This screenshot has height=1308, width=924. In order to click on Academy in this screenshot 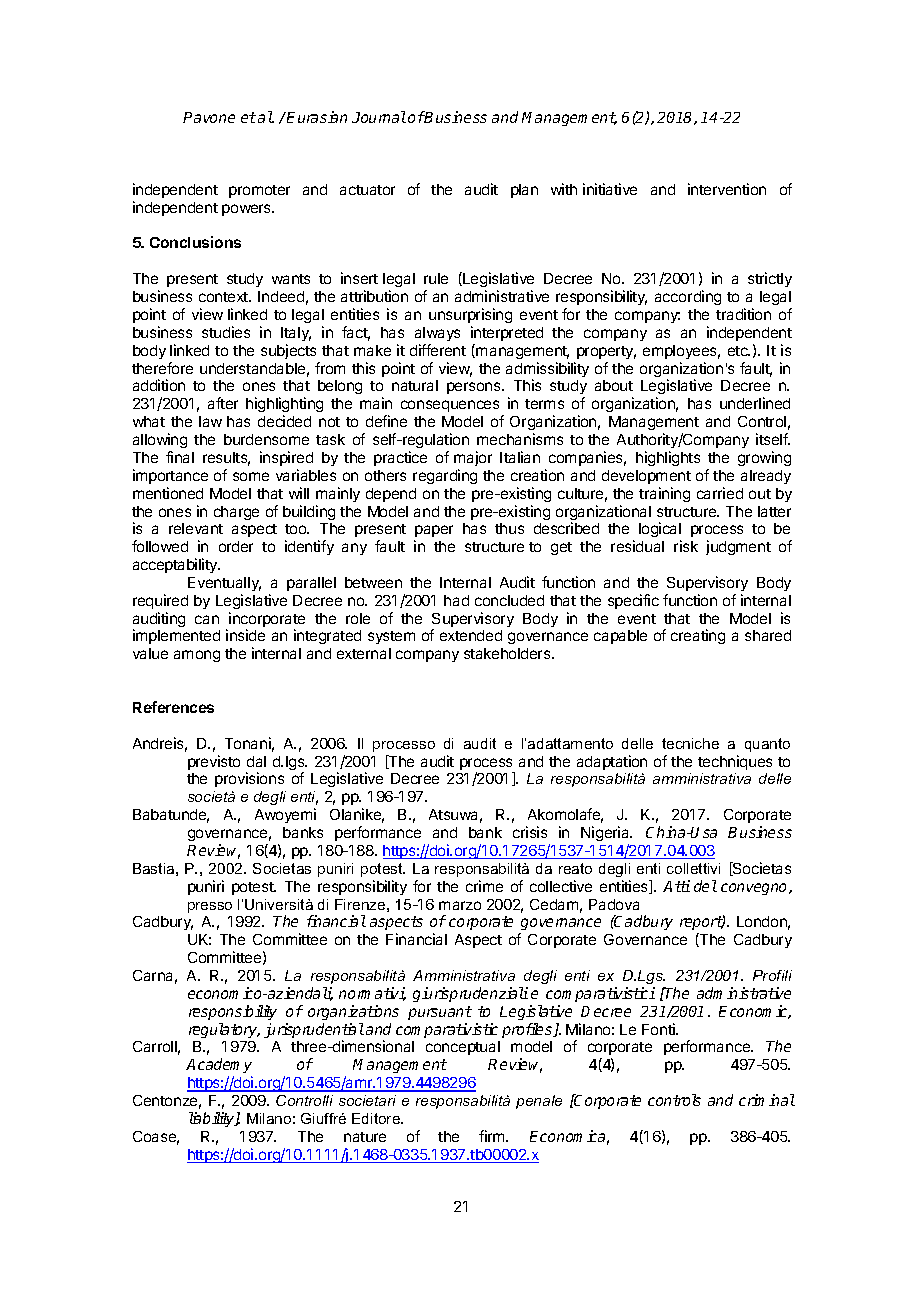, I will do `click(219, 1065)`.
